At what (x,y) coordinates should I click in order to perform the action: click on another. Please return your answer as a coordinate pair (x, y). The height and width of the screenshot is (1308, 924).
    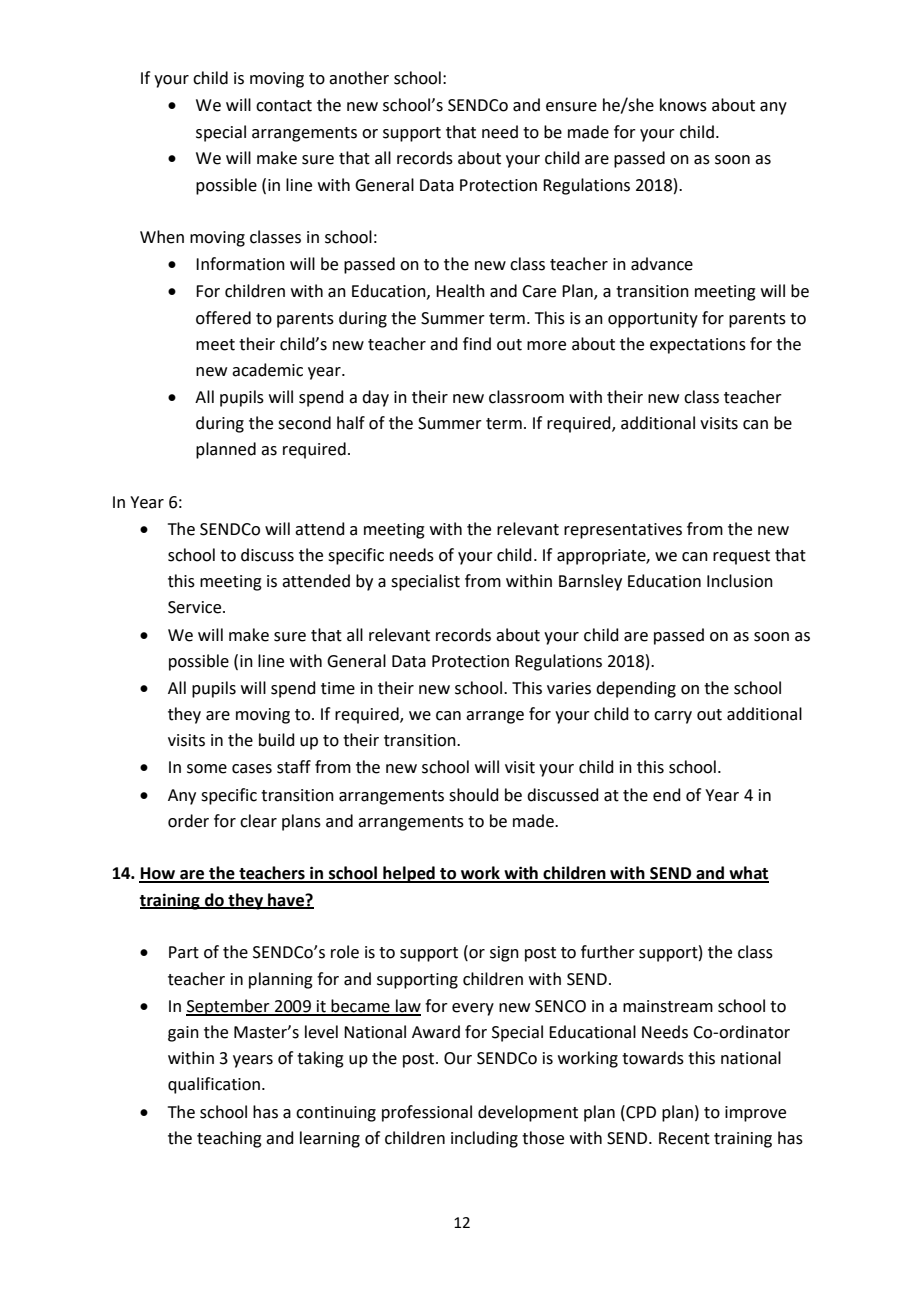
    Looking at the image, I should click on (359, 78).
